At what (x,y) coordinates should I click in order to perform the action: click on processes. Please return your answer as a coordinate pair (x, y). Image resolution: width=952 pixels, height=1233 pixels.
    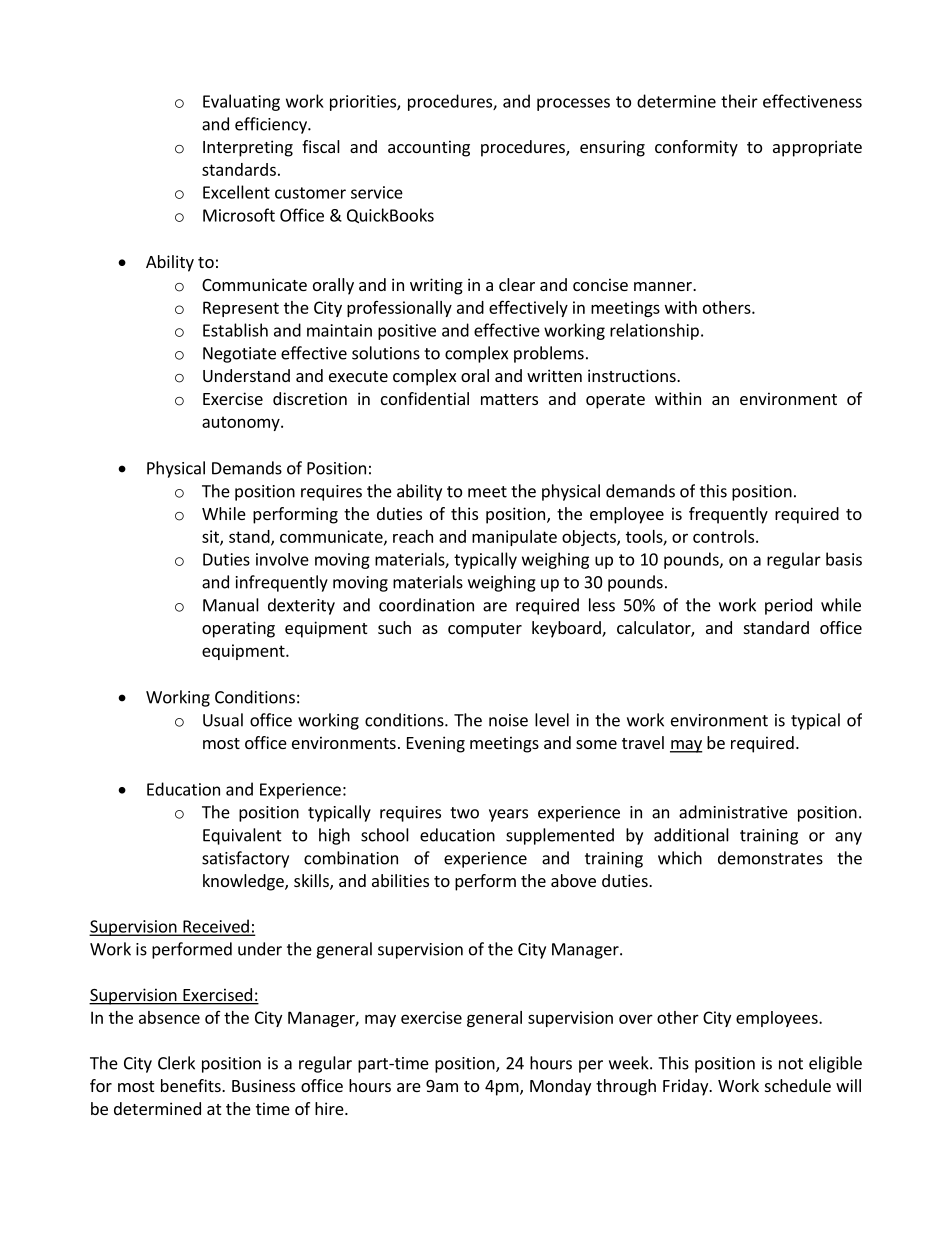
    Looking at the image, I should click on (573, 104).
